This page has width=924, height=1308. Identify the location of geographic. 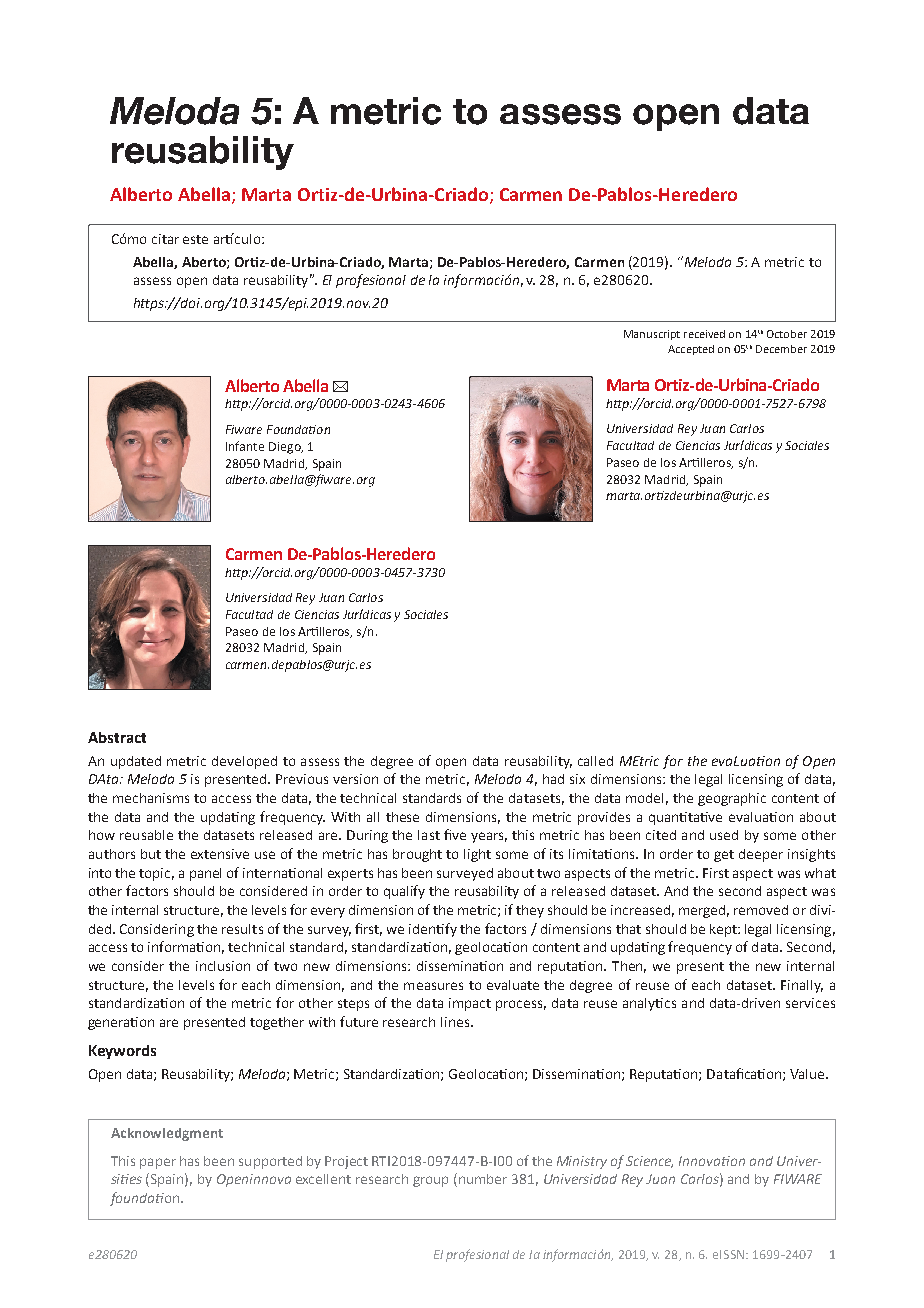
(732, 799).
